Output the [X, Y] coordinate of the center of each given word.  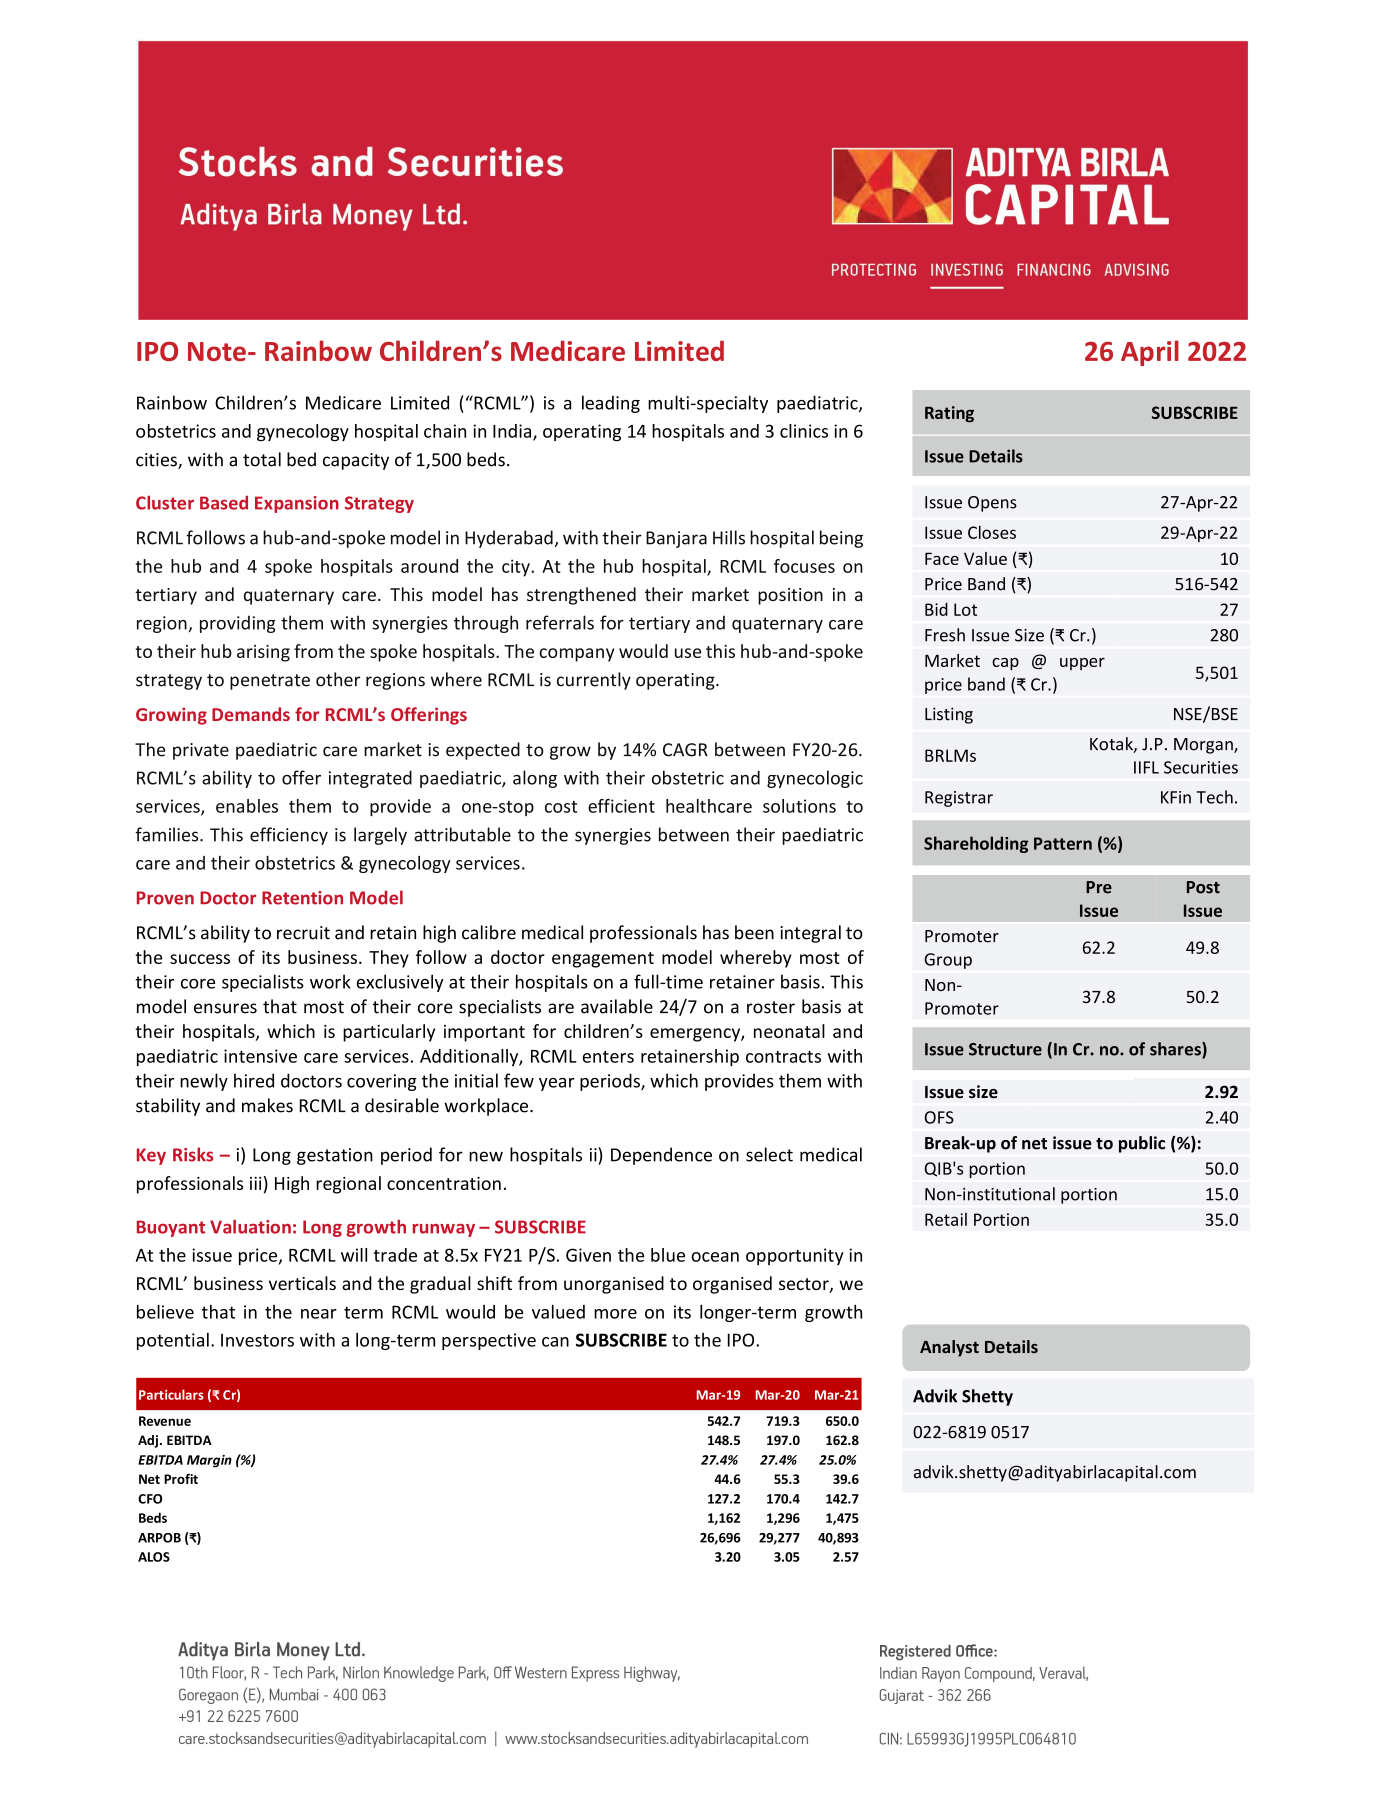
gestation [335, 1156]
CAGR [685, 750]
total [262, 459]
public [1142, 1144]
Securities [1201, 767]
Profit [181, 1479]
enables [247, 806]
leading [611, 404]
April [1150, 353]
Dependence [661, 1156]
